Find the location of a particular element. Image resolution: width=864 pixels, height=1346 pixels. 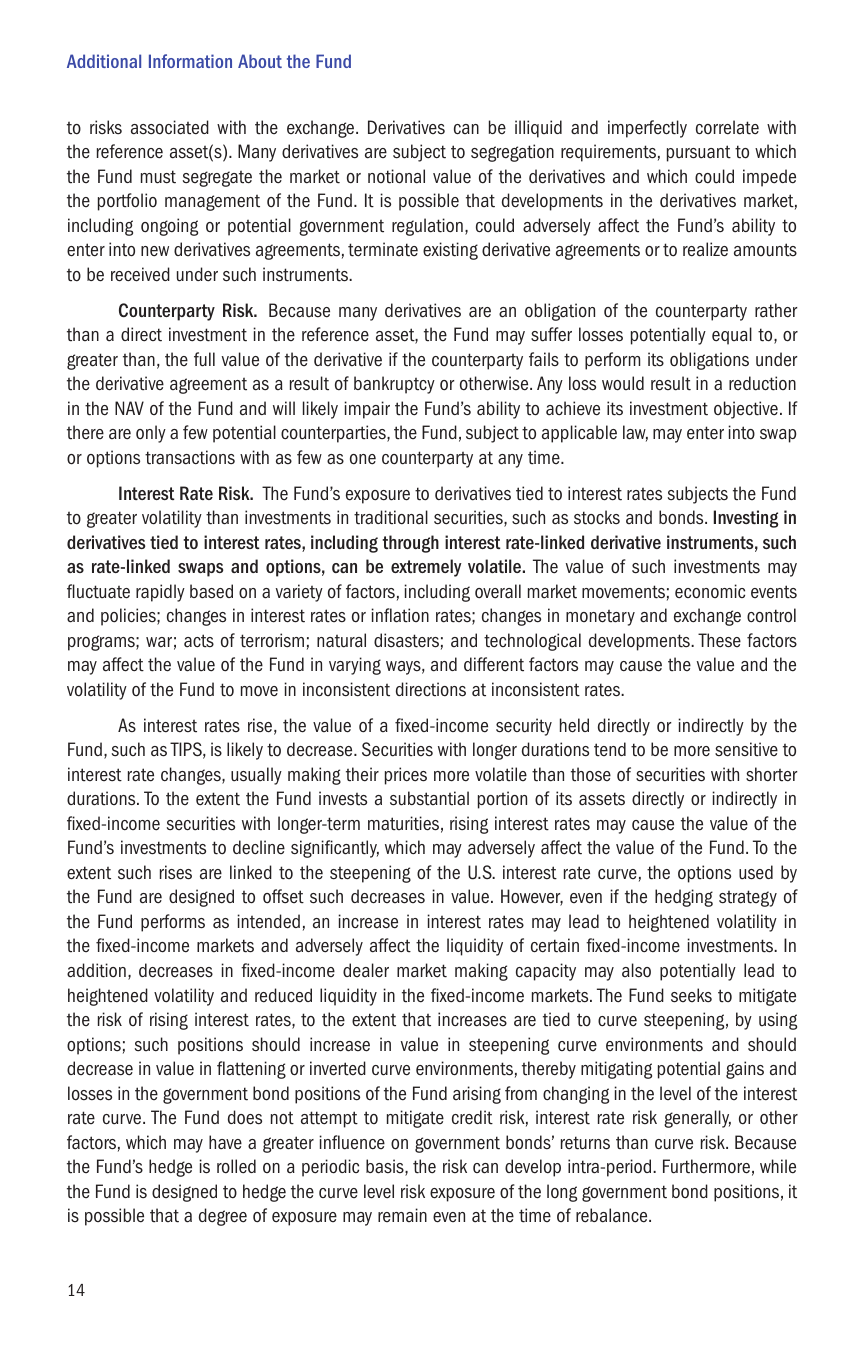

acts is located at coordinates (199, 641).
